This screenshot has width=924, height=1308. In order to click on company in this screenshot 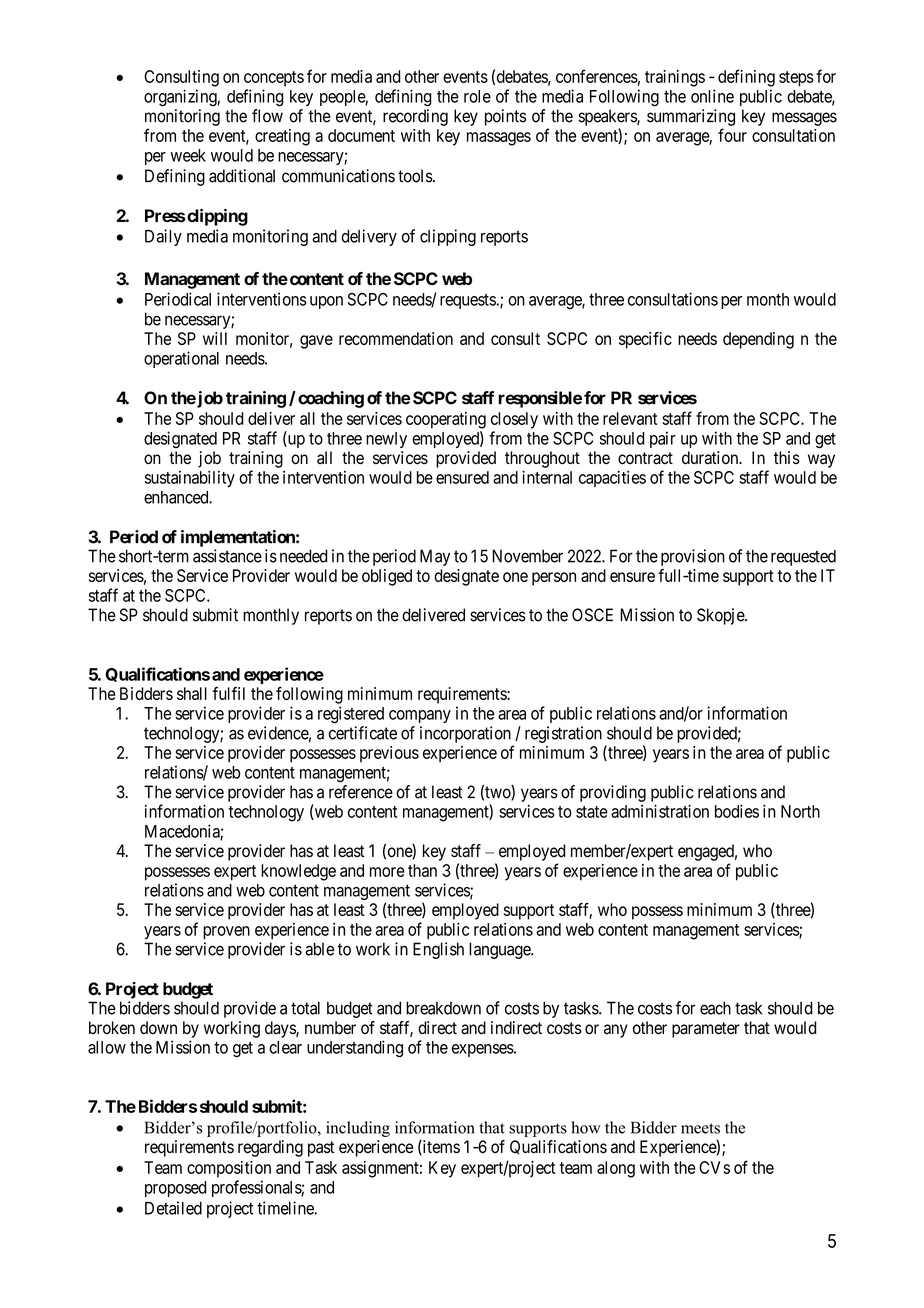, I will do `click(420, 716)`.
